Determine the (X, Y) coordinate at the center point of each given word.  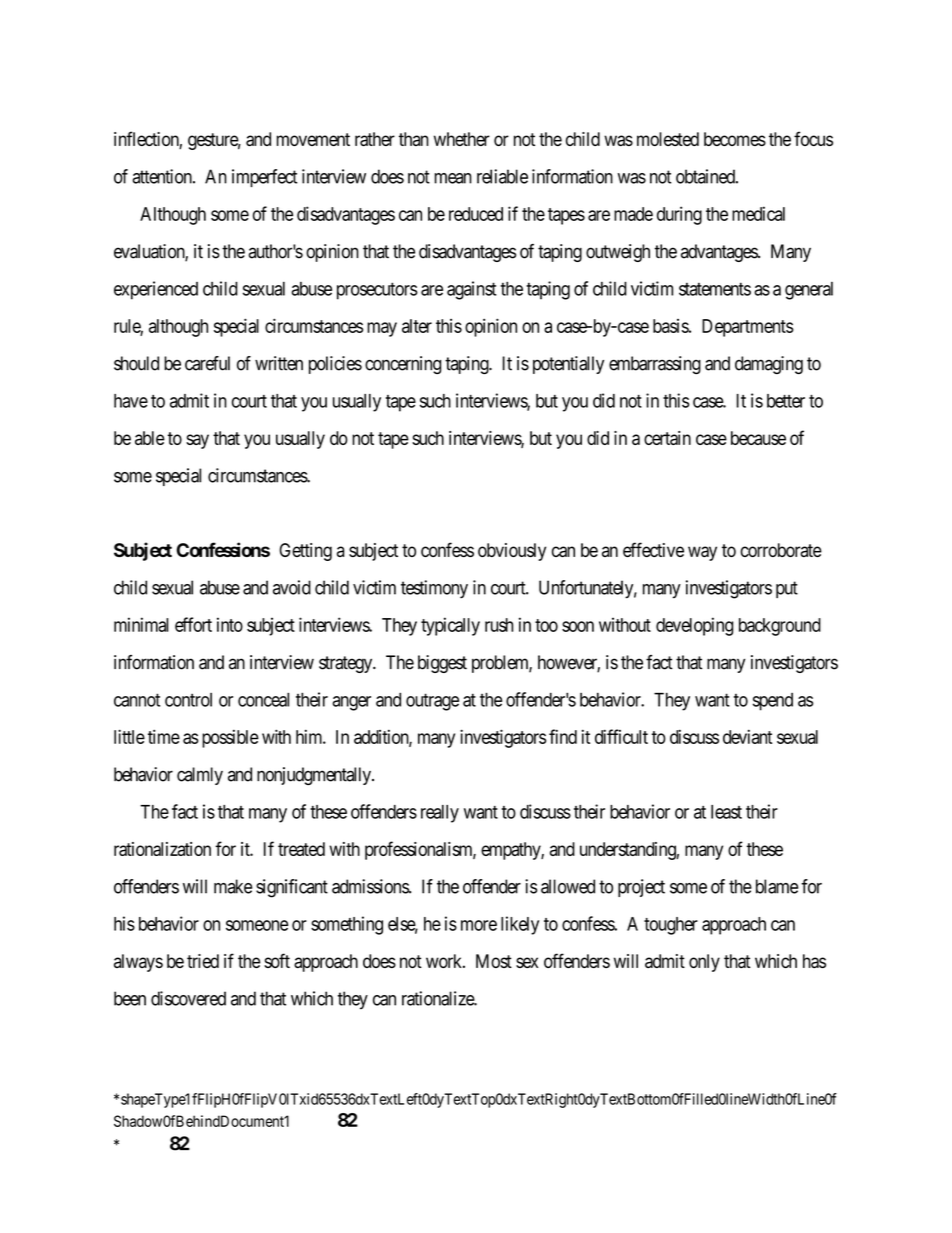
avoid (292, 587)
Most (494, 961)
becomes (735, 139)
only (704, 963)
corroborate (781, 550)
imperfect (264, 178)
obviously (512, 552)
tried (203, 961)
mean (453, 178)
